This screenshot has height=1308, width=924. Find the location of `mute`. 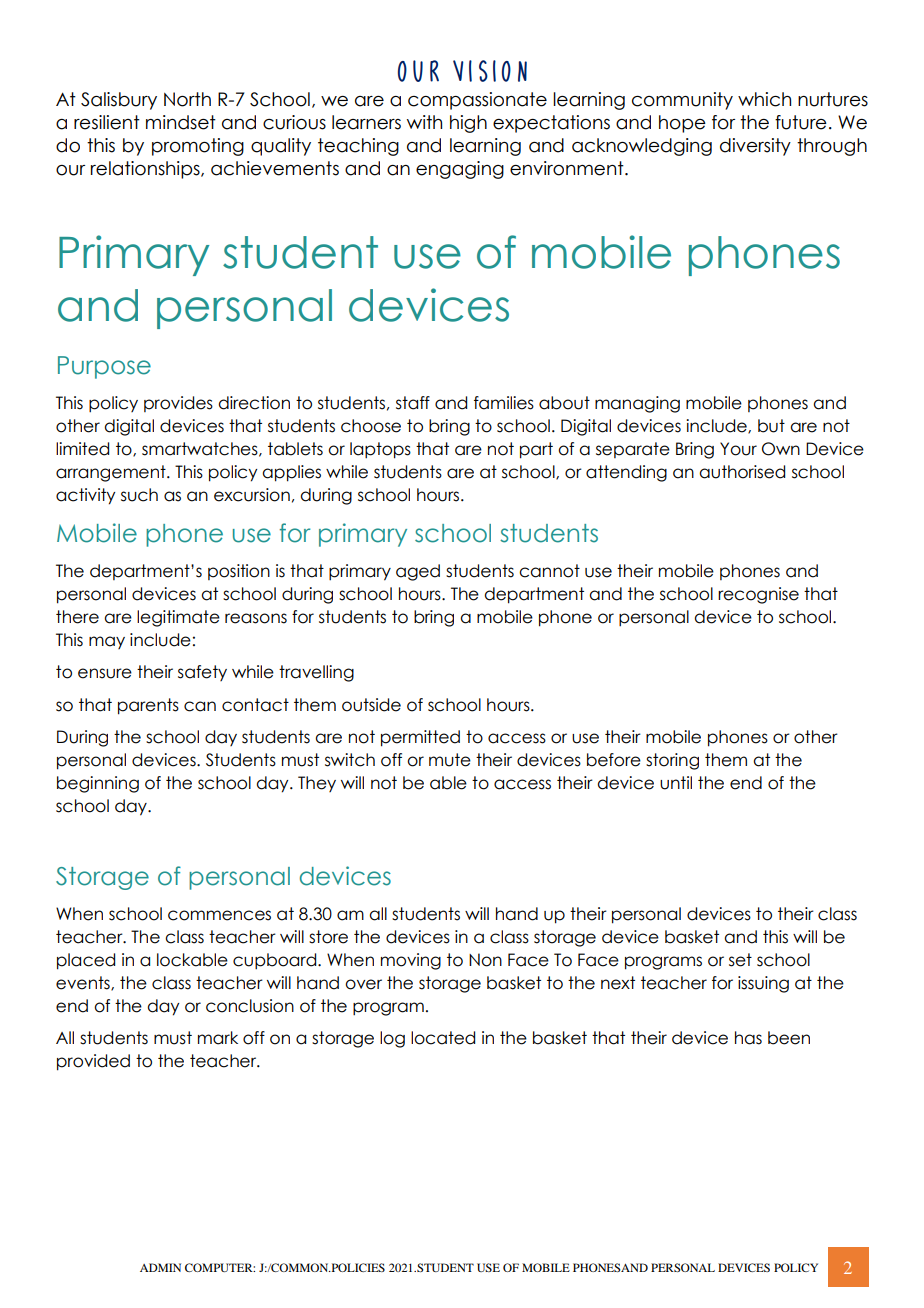

mute is located at coordinates (450, 760).
